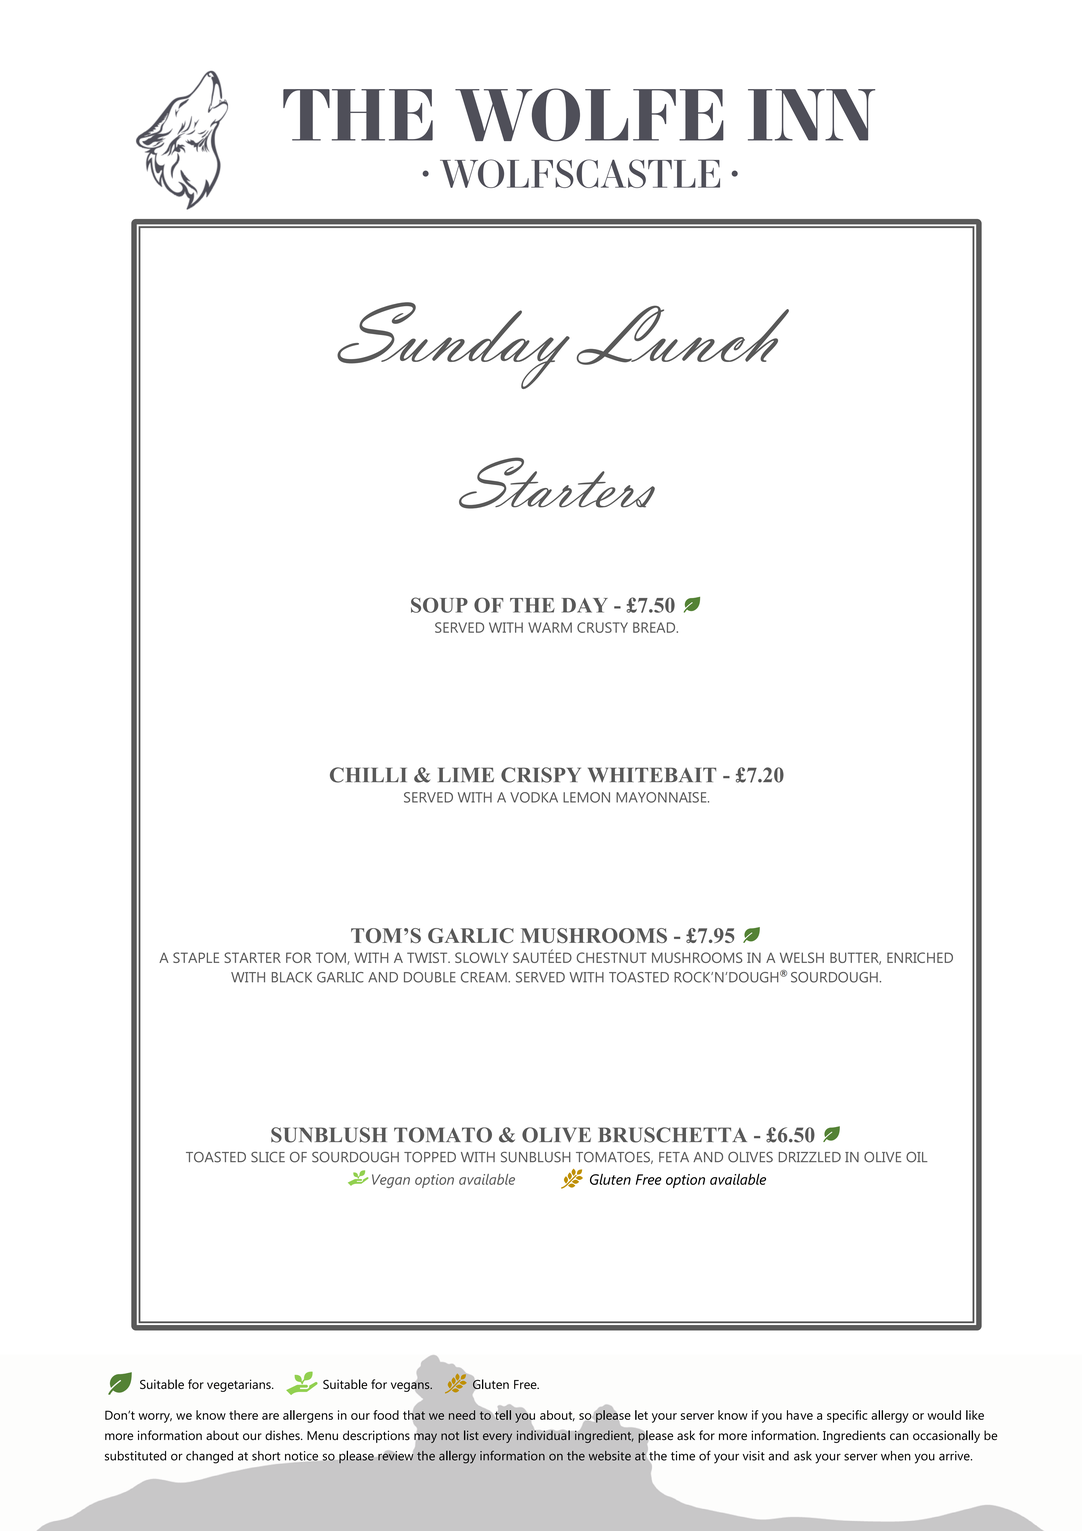 This screenshot has width=1082, height=1531. I want to click on WARM, so click(550, 627).
